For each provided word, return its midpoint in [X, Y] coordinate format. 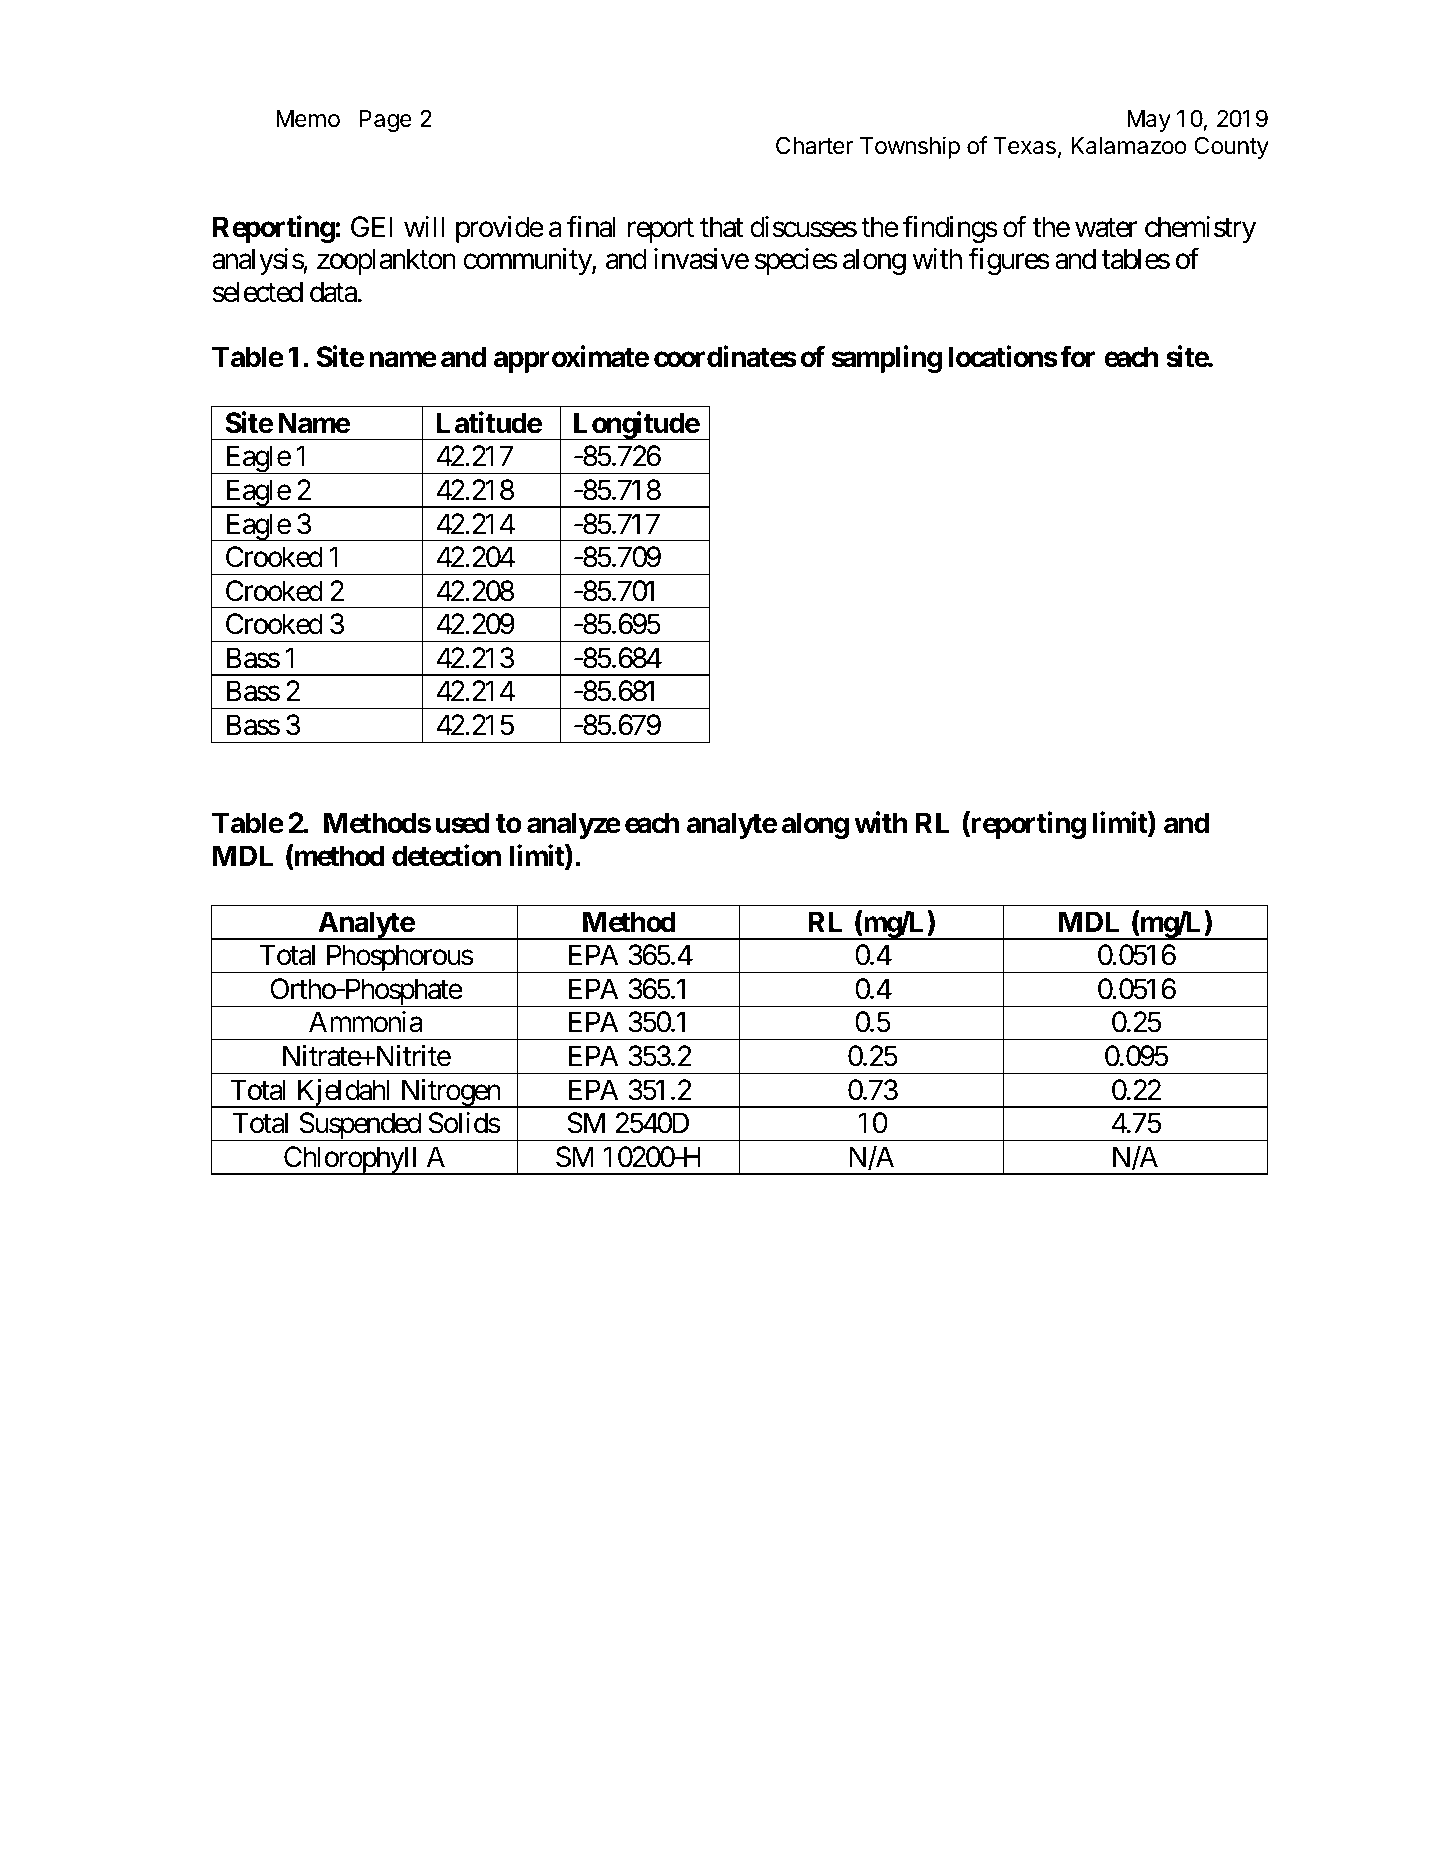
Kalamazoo [1129, 146]
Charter [814, 145]
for [1077, 356]
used [463, 823]
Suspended [359, 1126]
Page [385, 121]
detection [446, 855]
